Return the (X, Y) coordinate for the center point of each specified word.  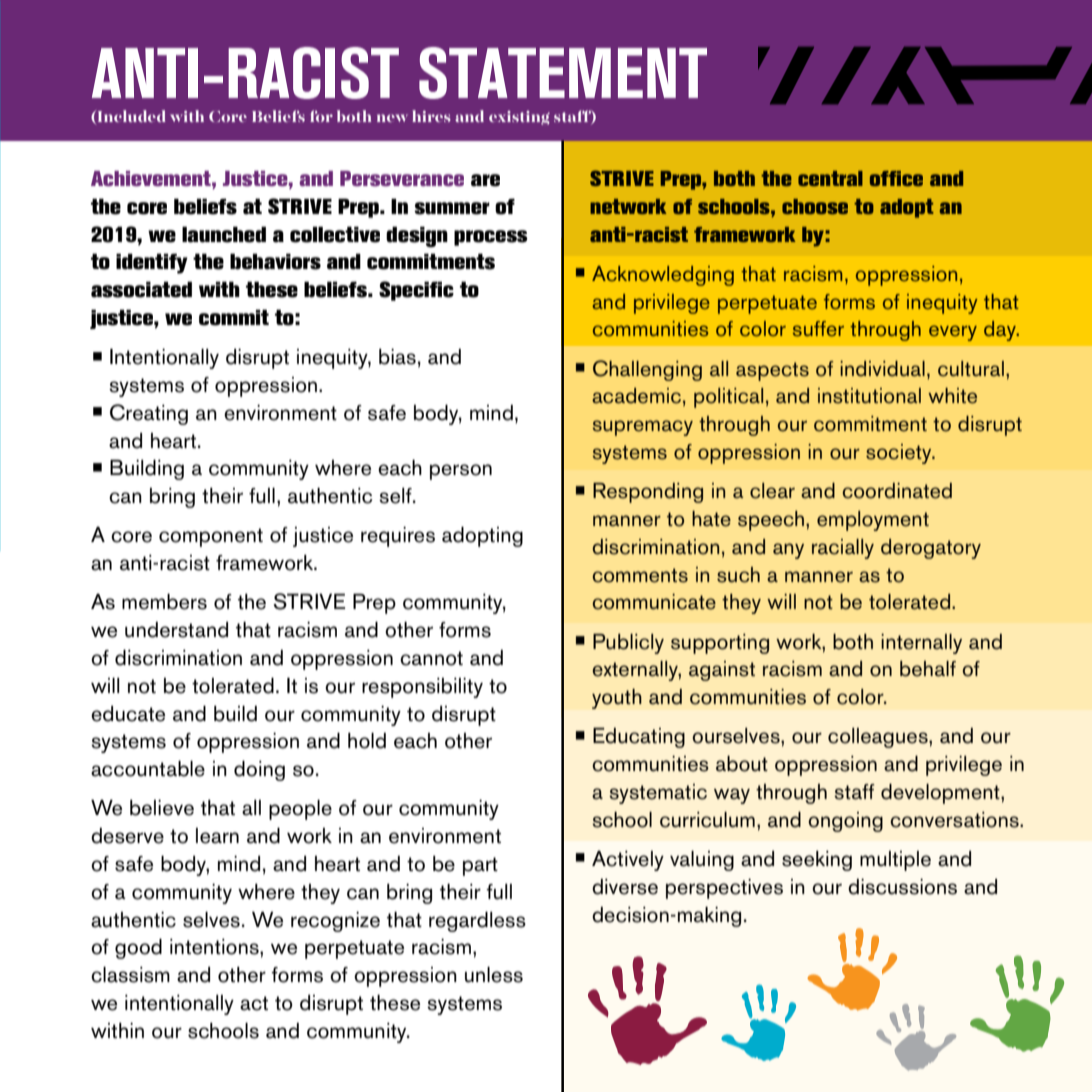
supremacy (643, 428)
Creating (149, 414)
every (953, 333)
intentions (215, 947)
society (900, 454)
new (392, 118)
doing (259, 770)
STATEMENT (563, 73)
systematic (658, 794)
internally (921, 644)
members (164, 601)
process (491, 238)
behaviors (275, 261)
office (896, 178)
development (941, 793)
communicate (654, 602)
